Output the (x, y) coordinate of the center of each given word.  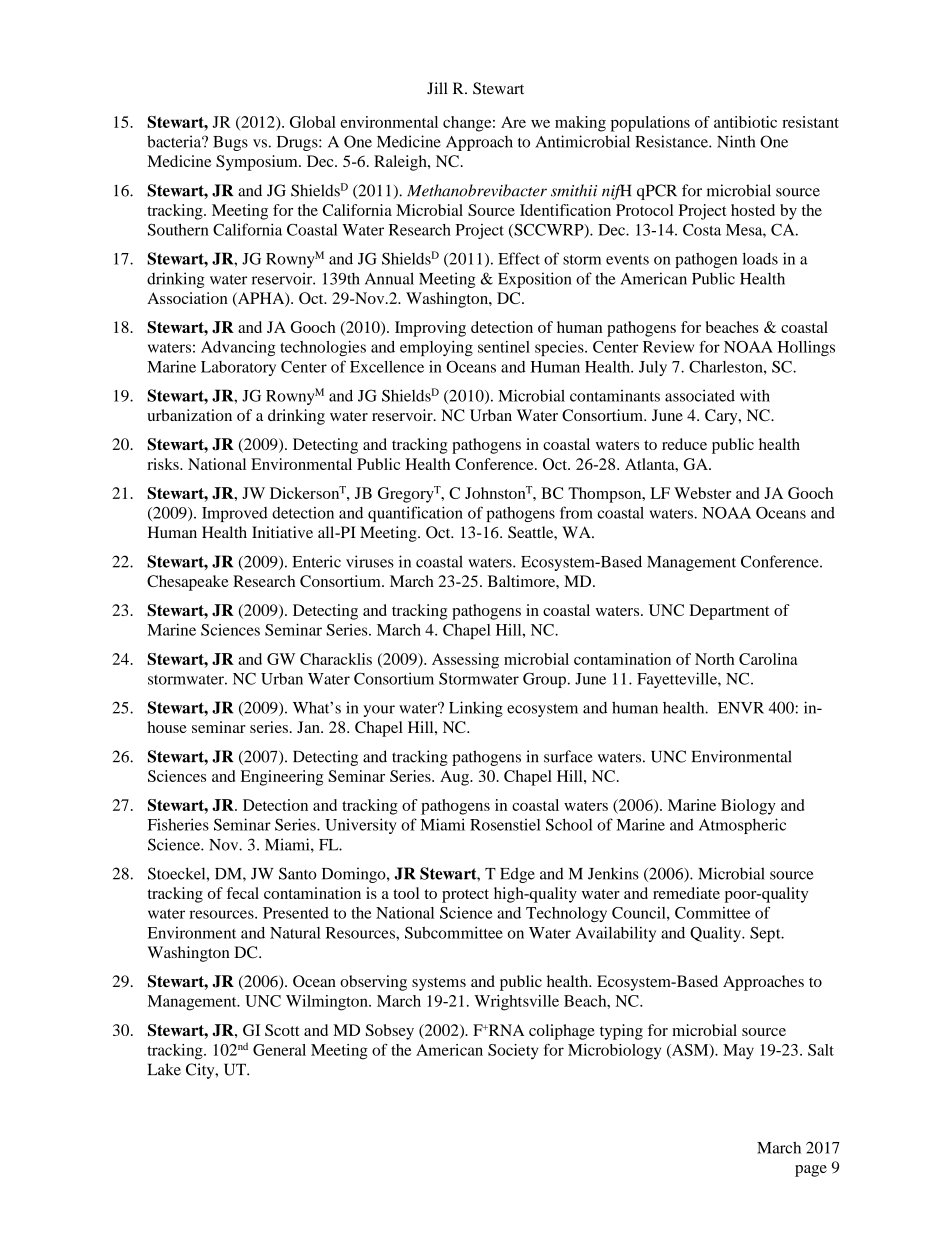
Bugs (230, 143)
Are (513, 122)
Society (513, 1052)
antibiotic (745, 122)
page (811, 1171)
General (279, 1050)
